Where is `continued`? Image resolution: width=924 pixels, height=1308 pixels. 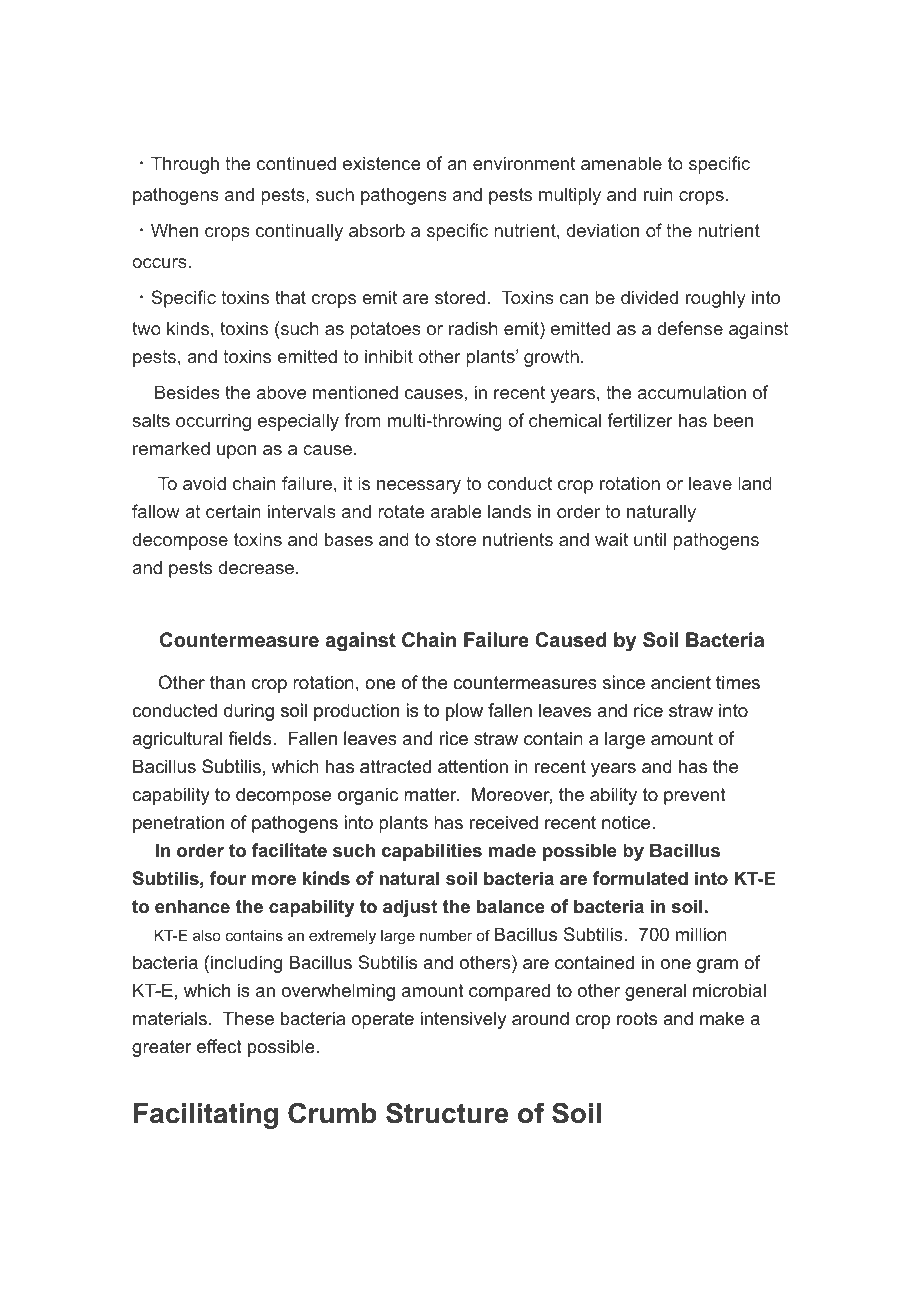 continued is located at coordinates (296, 163).
